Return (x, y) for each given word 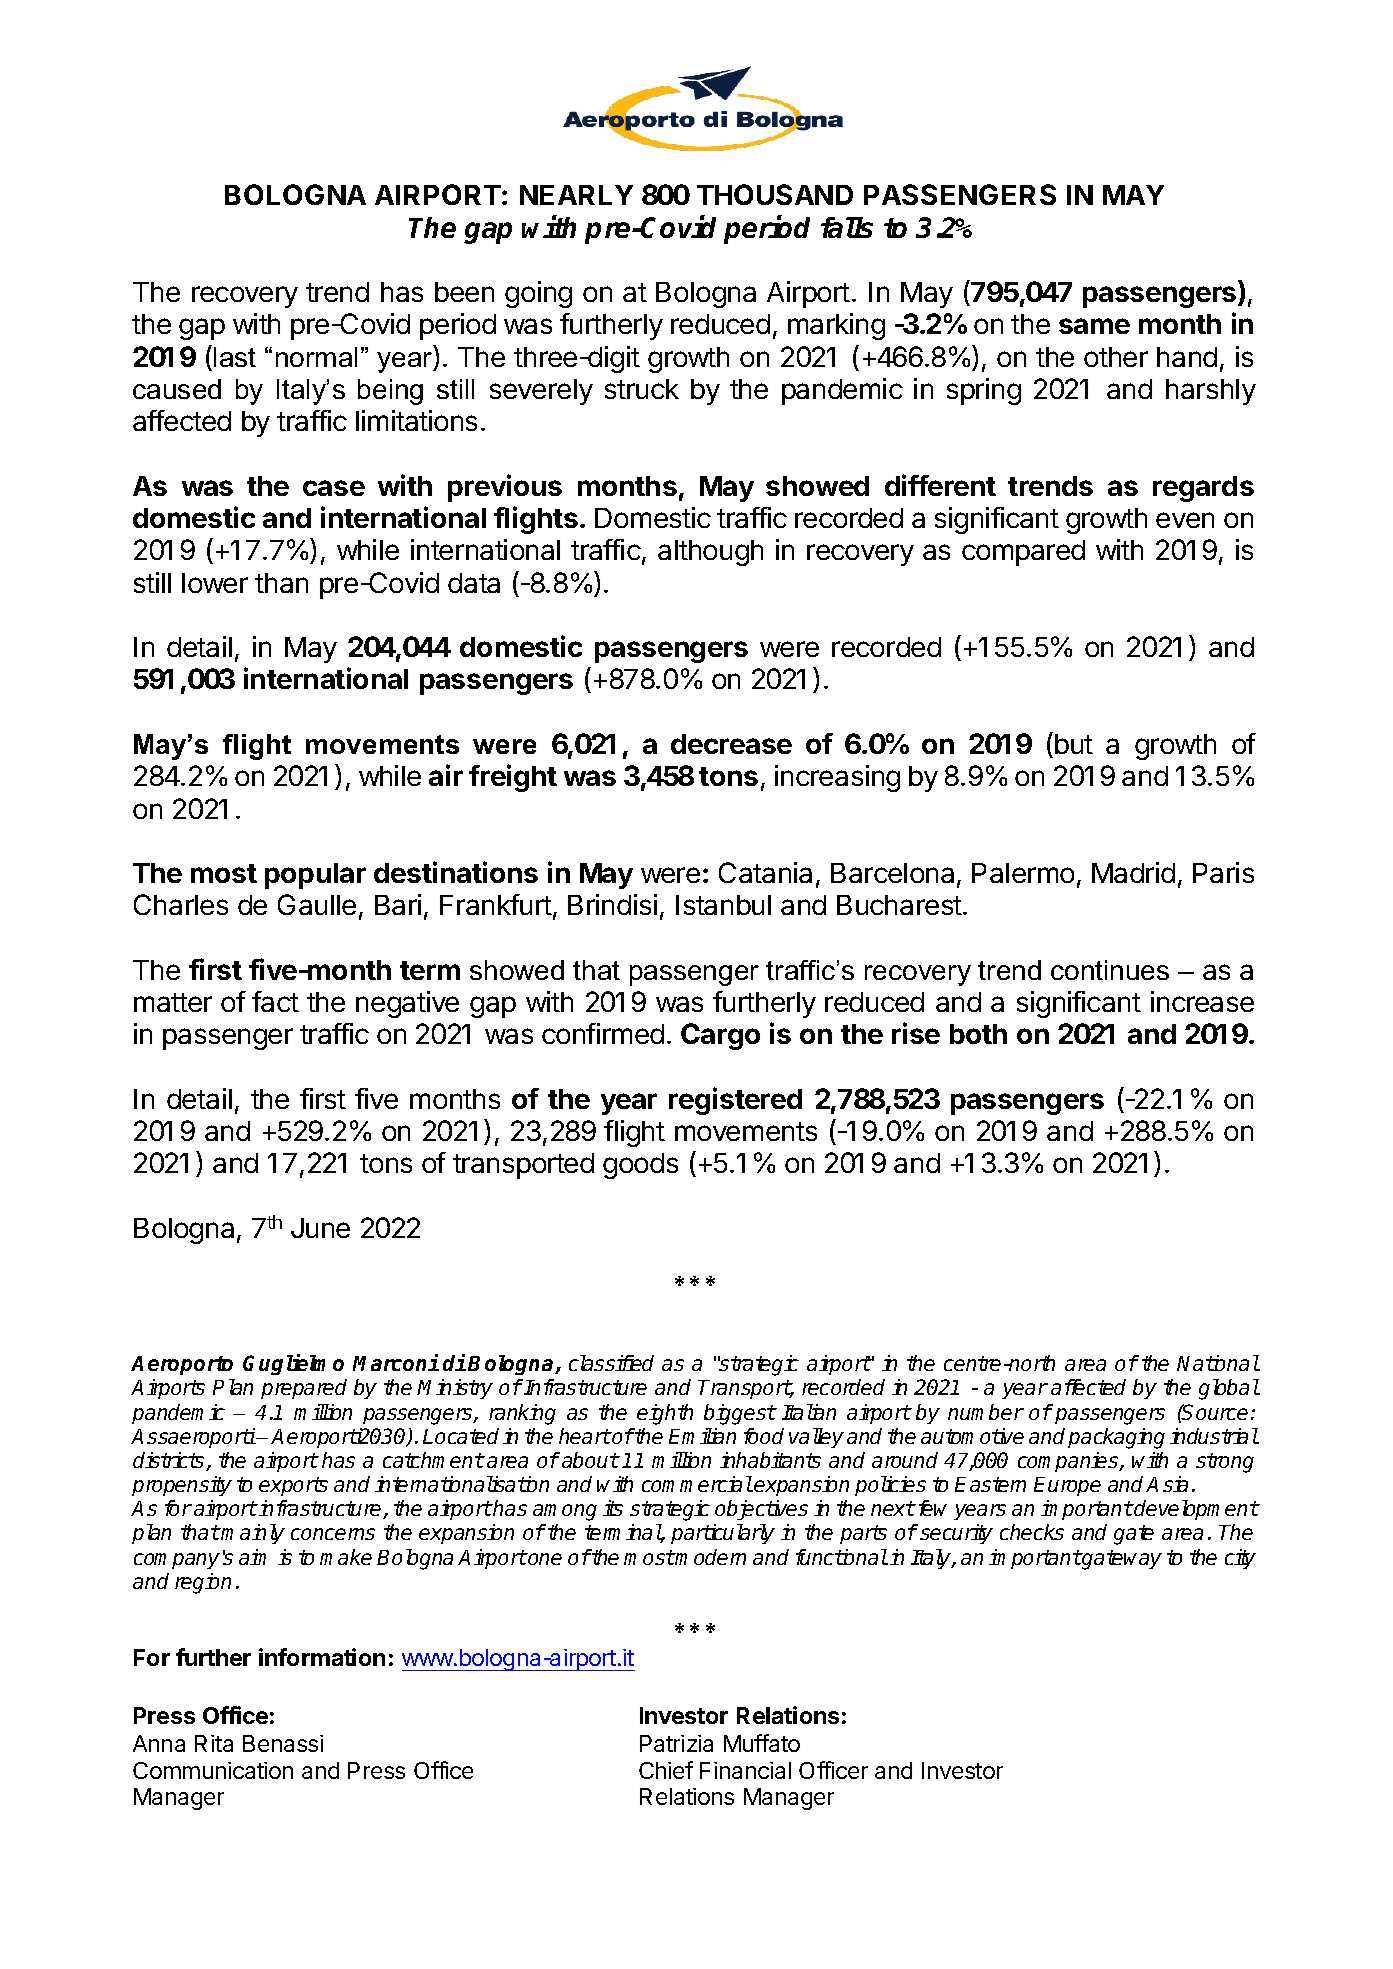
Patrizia (676, 1743)
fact (275, 1001)
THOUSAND (775, 194)
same (1094, 326)
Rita (214, 1743)
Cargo (720, 1036)
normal (316, 357)
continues (1110, 970)
